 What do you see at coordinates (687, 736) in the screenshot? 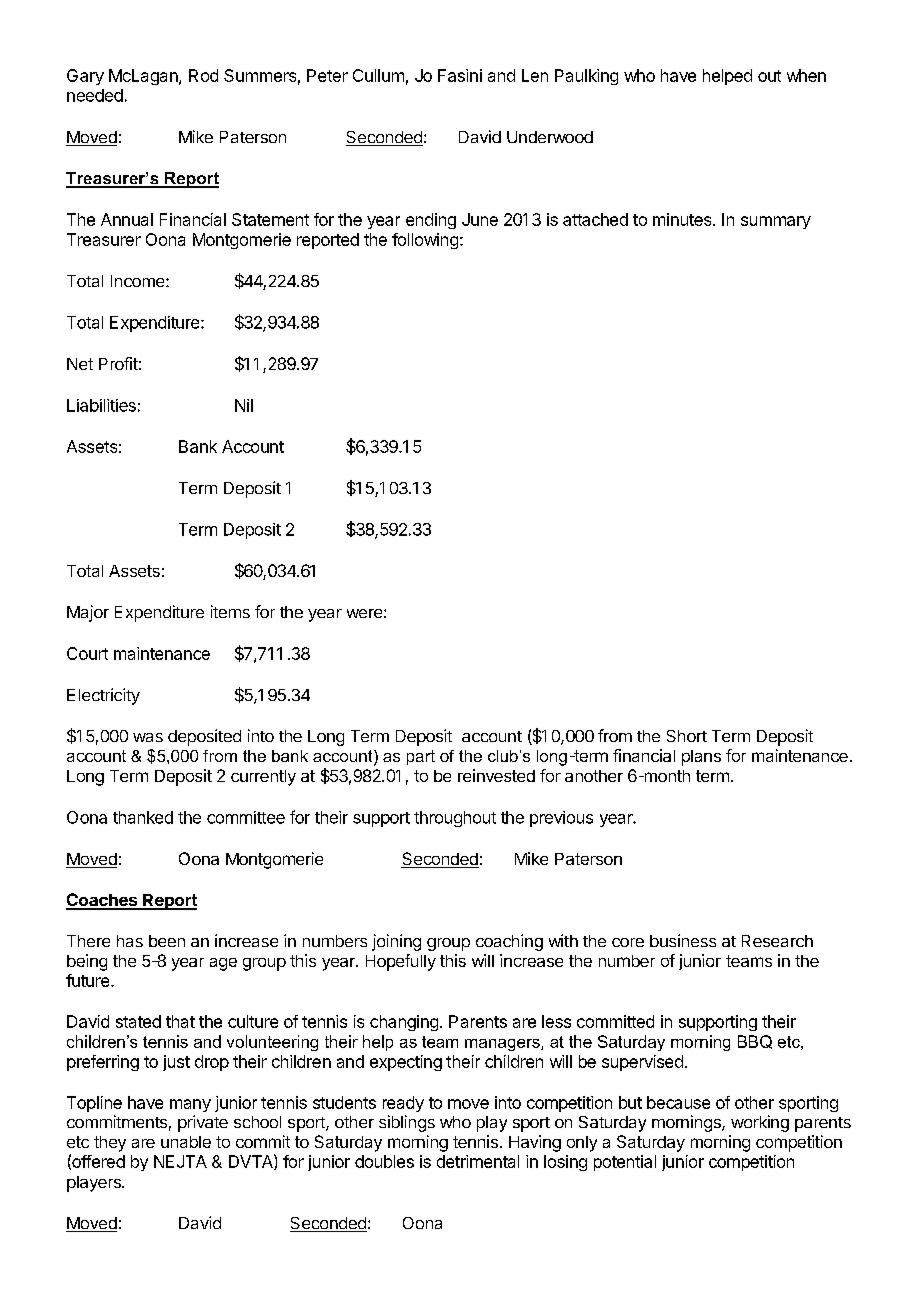
I see `Short` at bounding box center [687, 736].
